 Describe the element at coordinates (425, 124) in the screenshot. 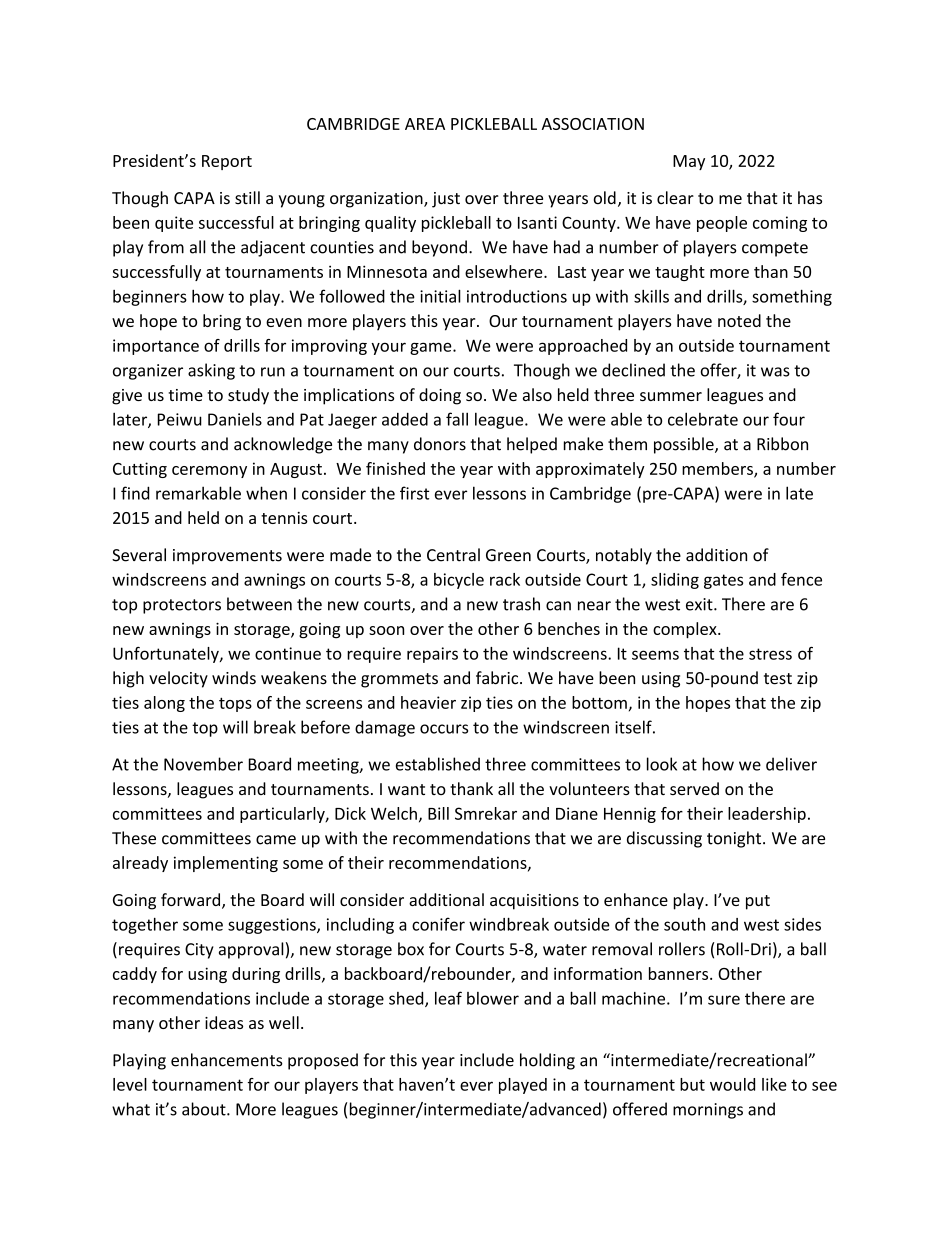

I see `AREA` at that location.
